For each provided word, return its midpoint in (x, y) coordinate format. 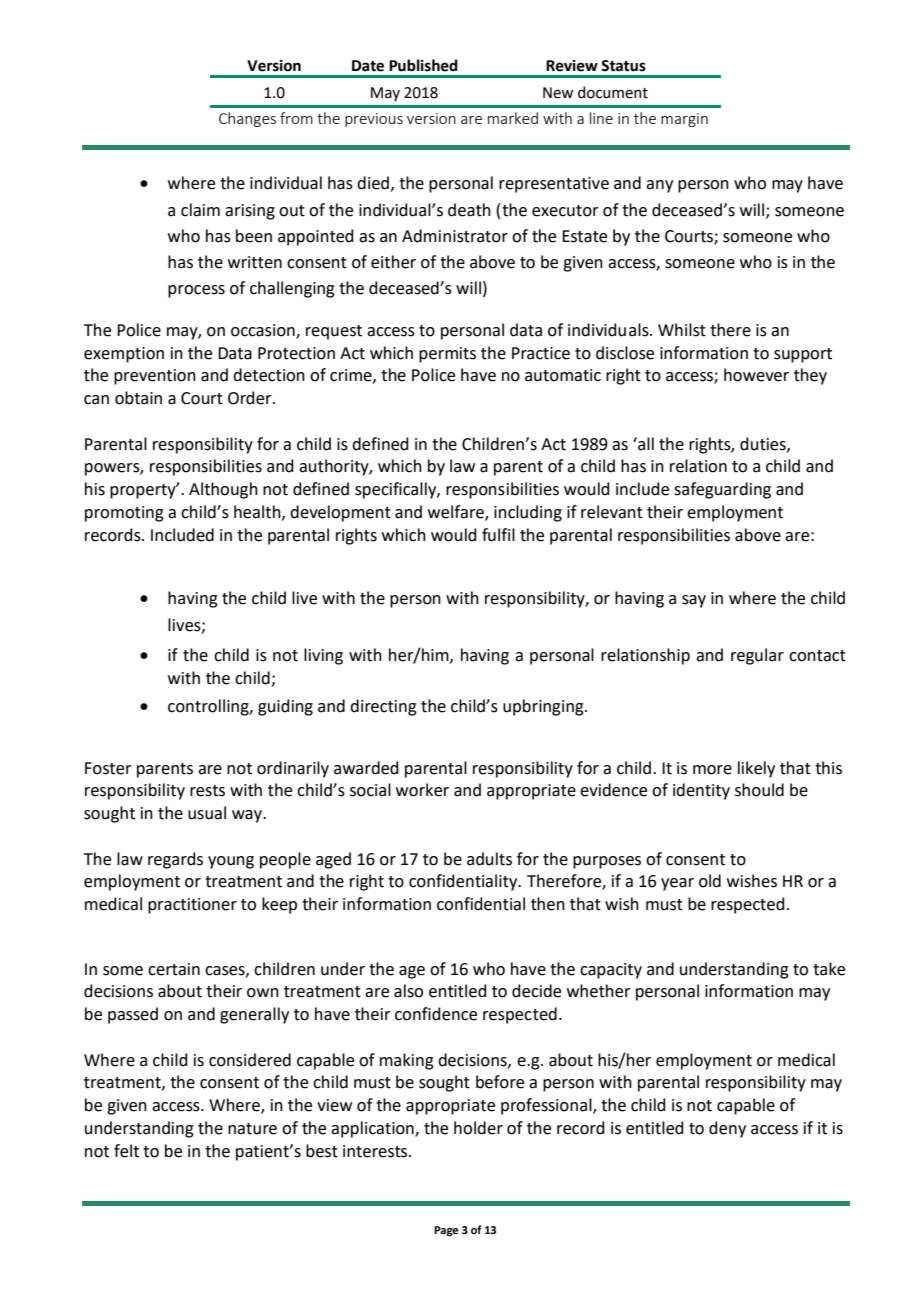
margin (684, 120)
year (677, 884)
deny (727, 1129)
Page (446, 1231)
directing (383, 707)
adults (489, 859)
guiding (285, 707)
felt (126, 1151)
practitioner (192, 906)
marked (513, 118)
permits (447, 355)
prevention (155, 377)
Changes (247, 119)
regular (757, 656)
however (756, 375)
